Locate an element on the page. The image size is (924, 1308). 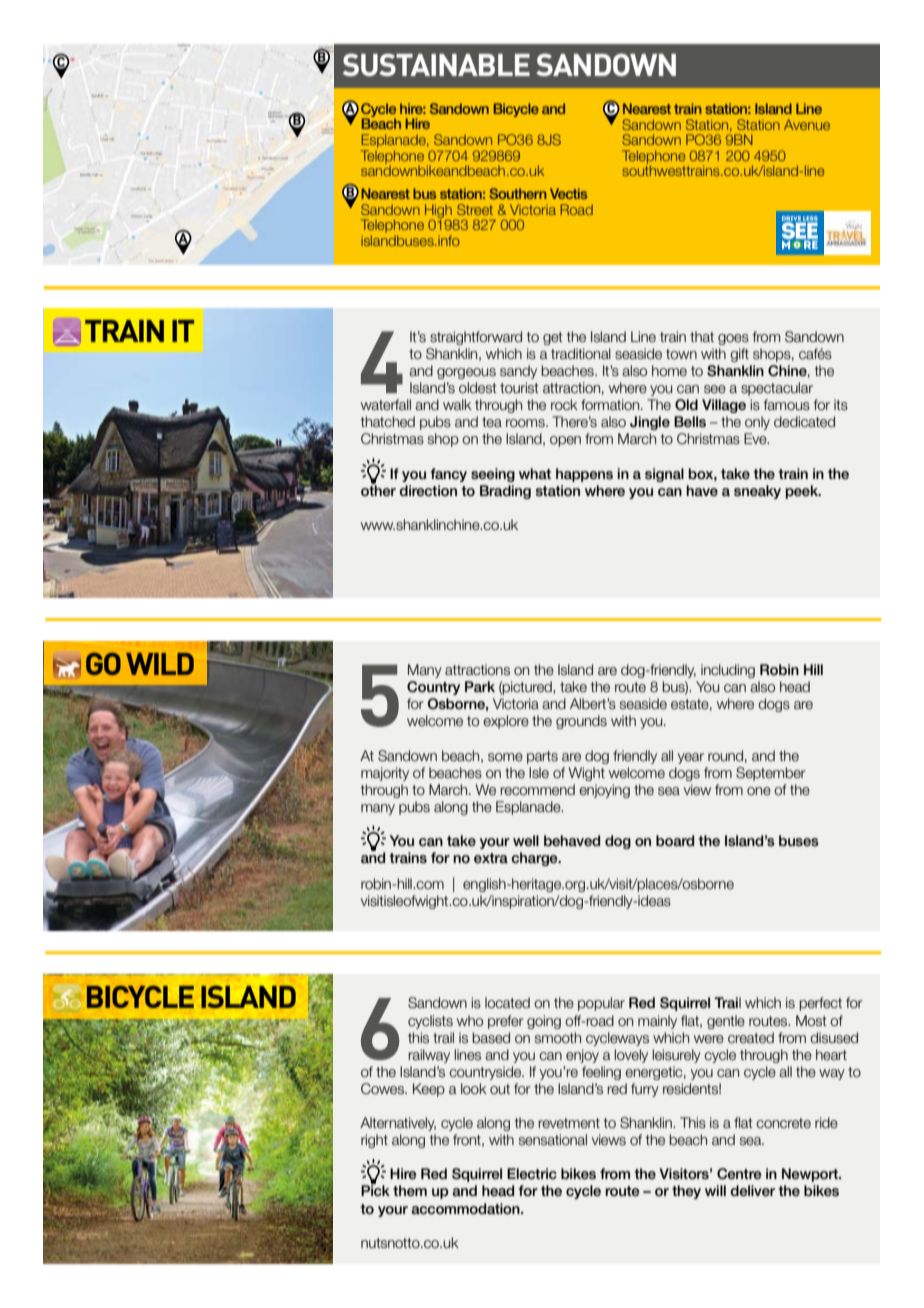
Avenue is located at coordinates (807, 124).
